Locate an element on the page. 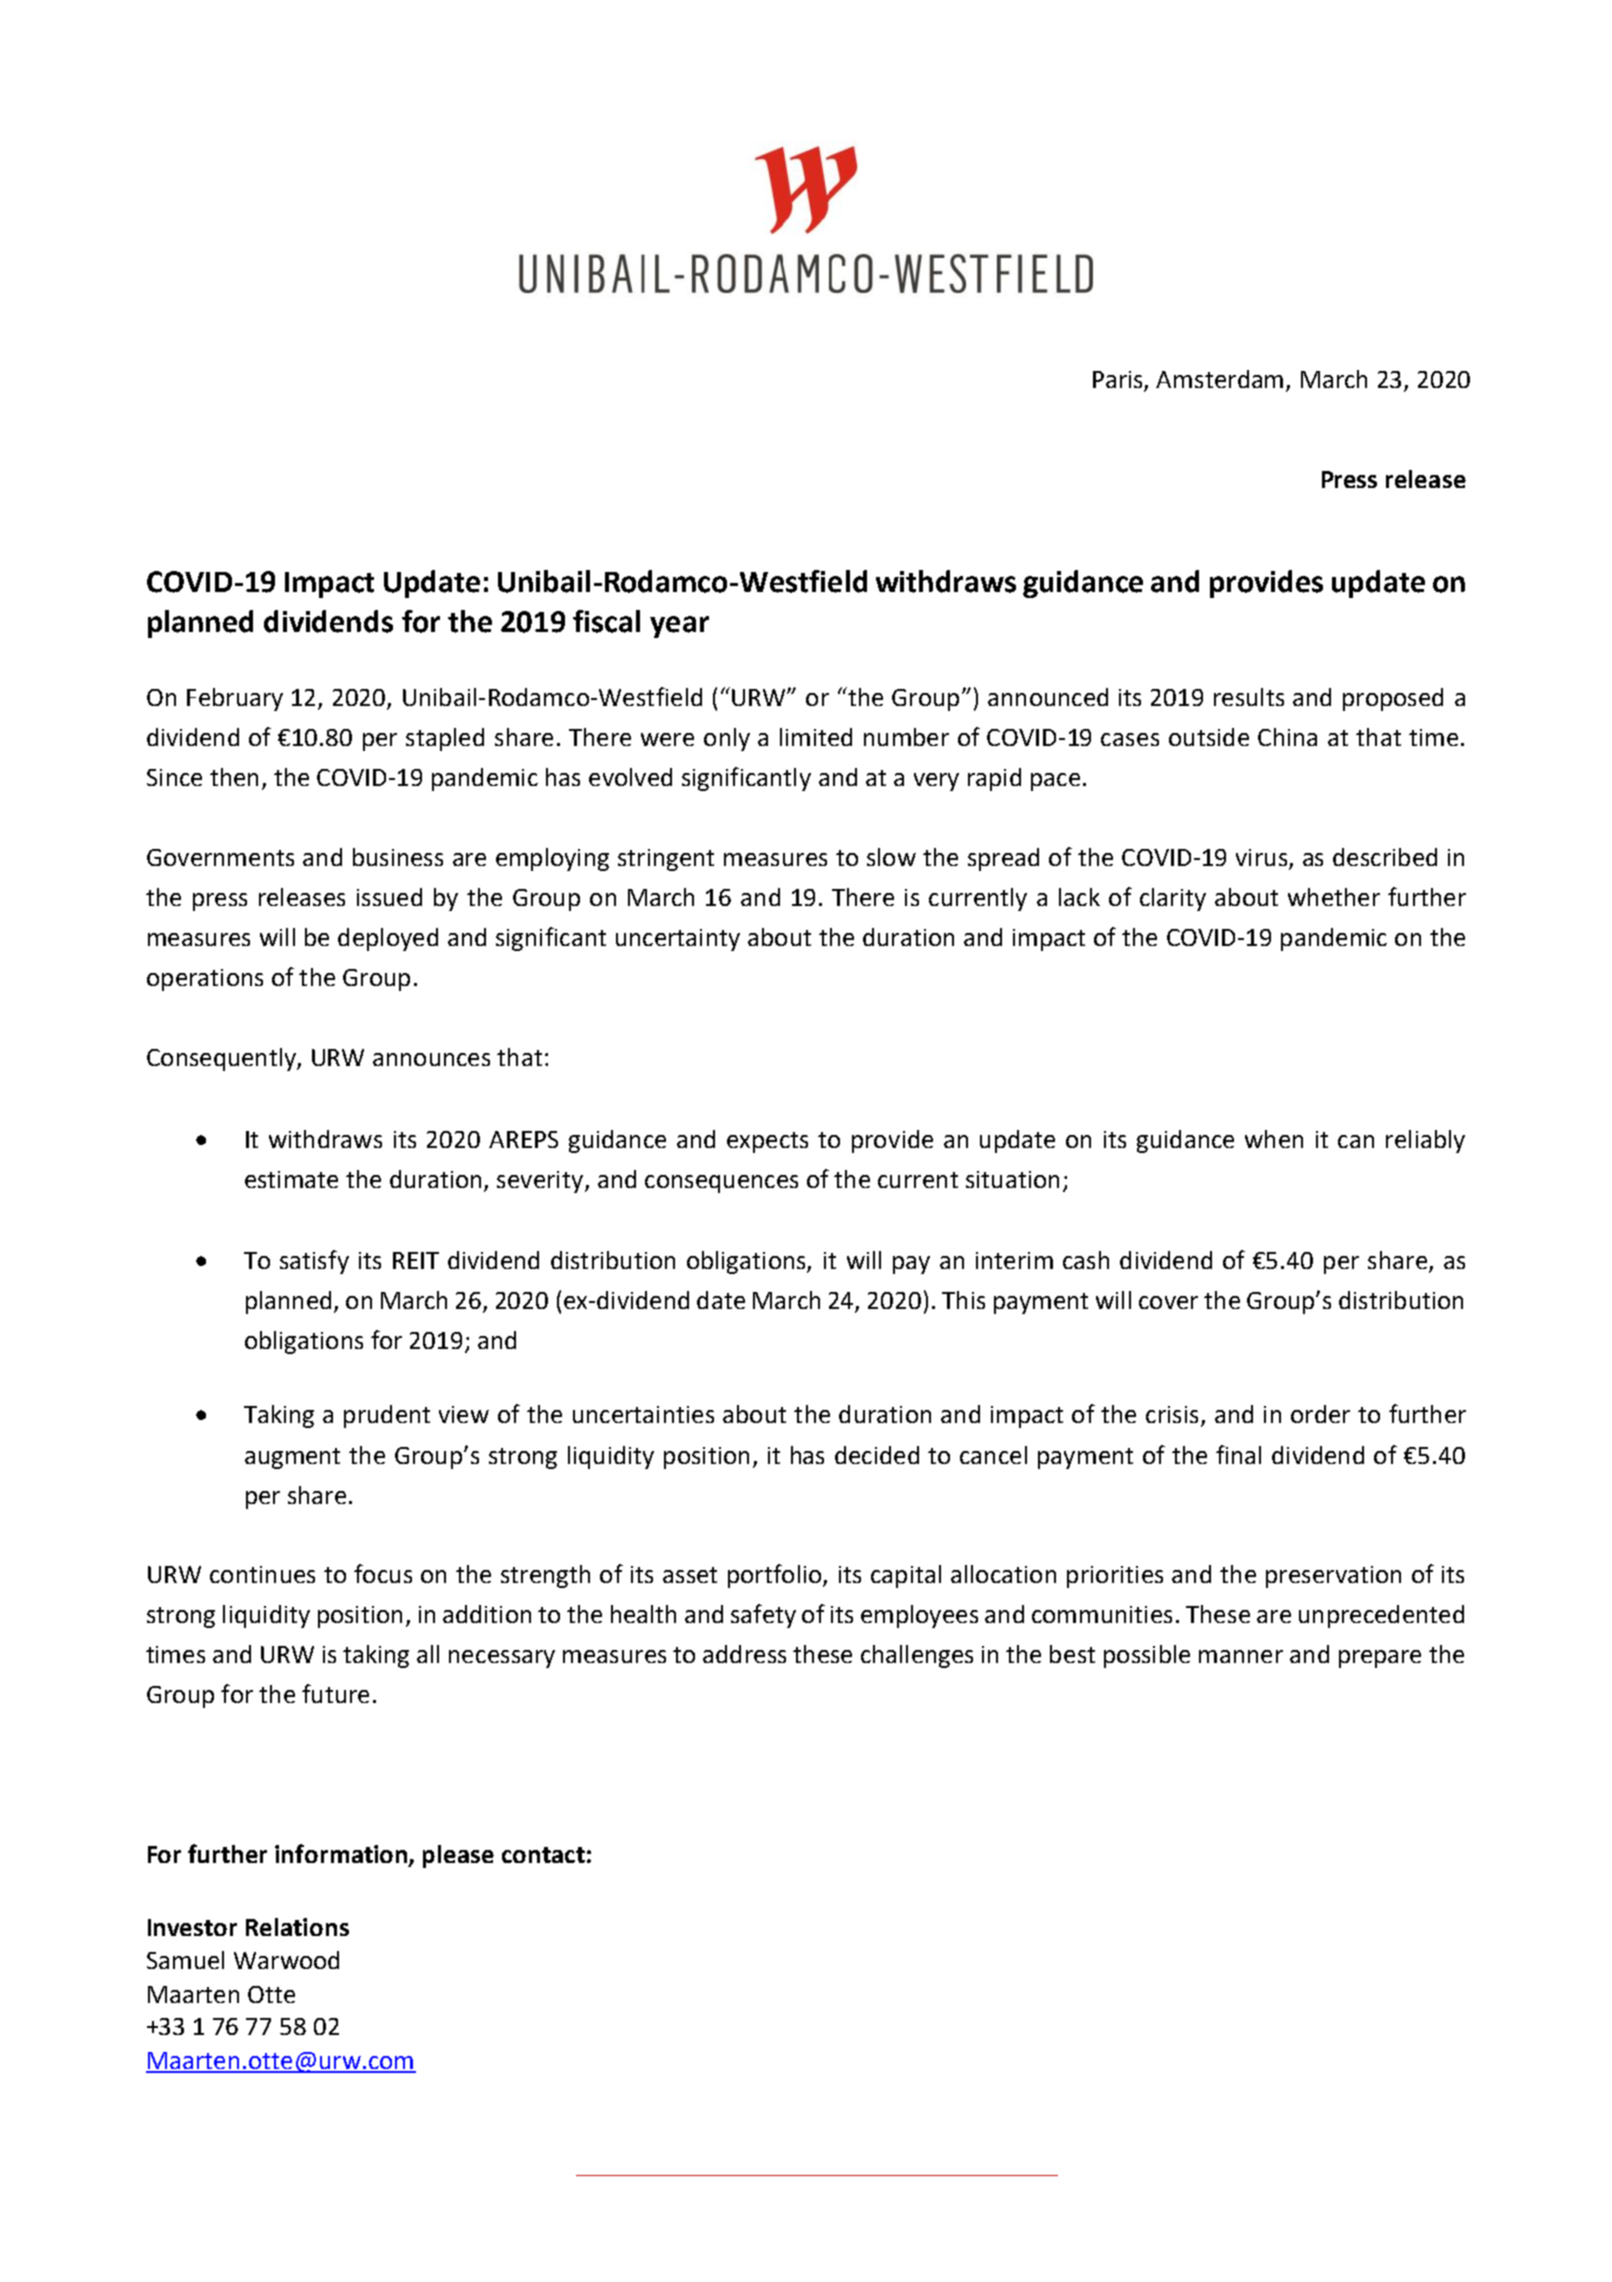 The height and width of the page is (2282, 1612). contact is located at coordinates (543, 1855).
